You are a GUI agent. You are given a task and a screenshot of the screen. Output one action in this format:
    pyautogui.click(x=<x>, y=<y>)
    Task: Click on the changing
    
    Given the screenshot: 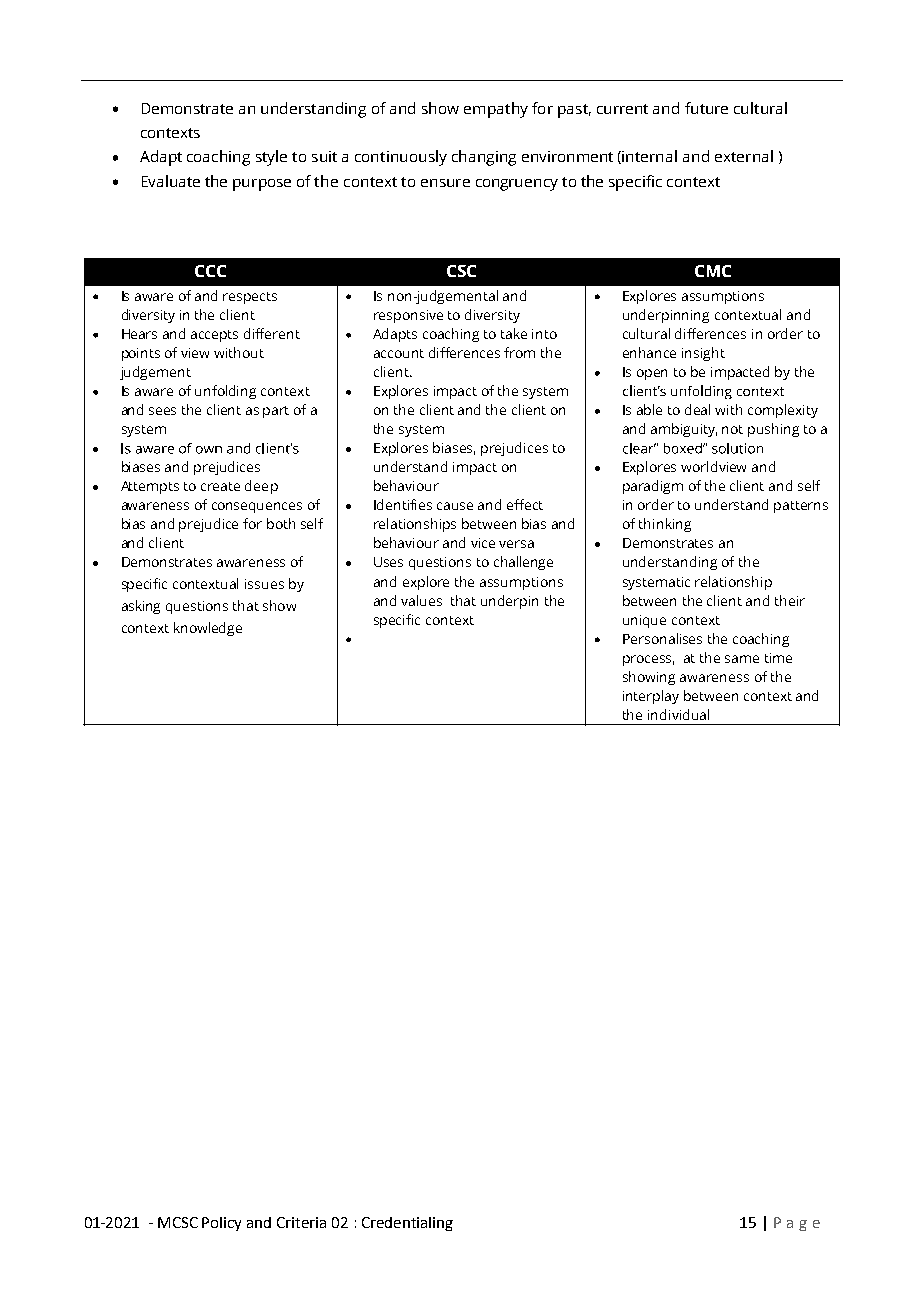 What is the action you would take?
    pyautogui.click(x=484, y=158)
